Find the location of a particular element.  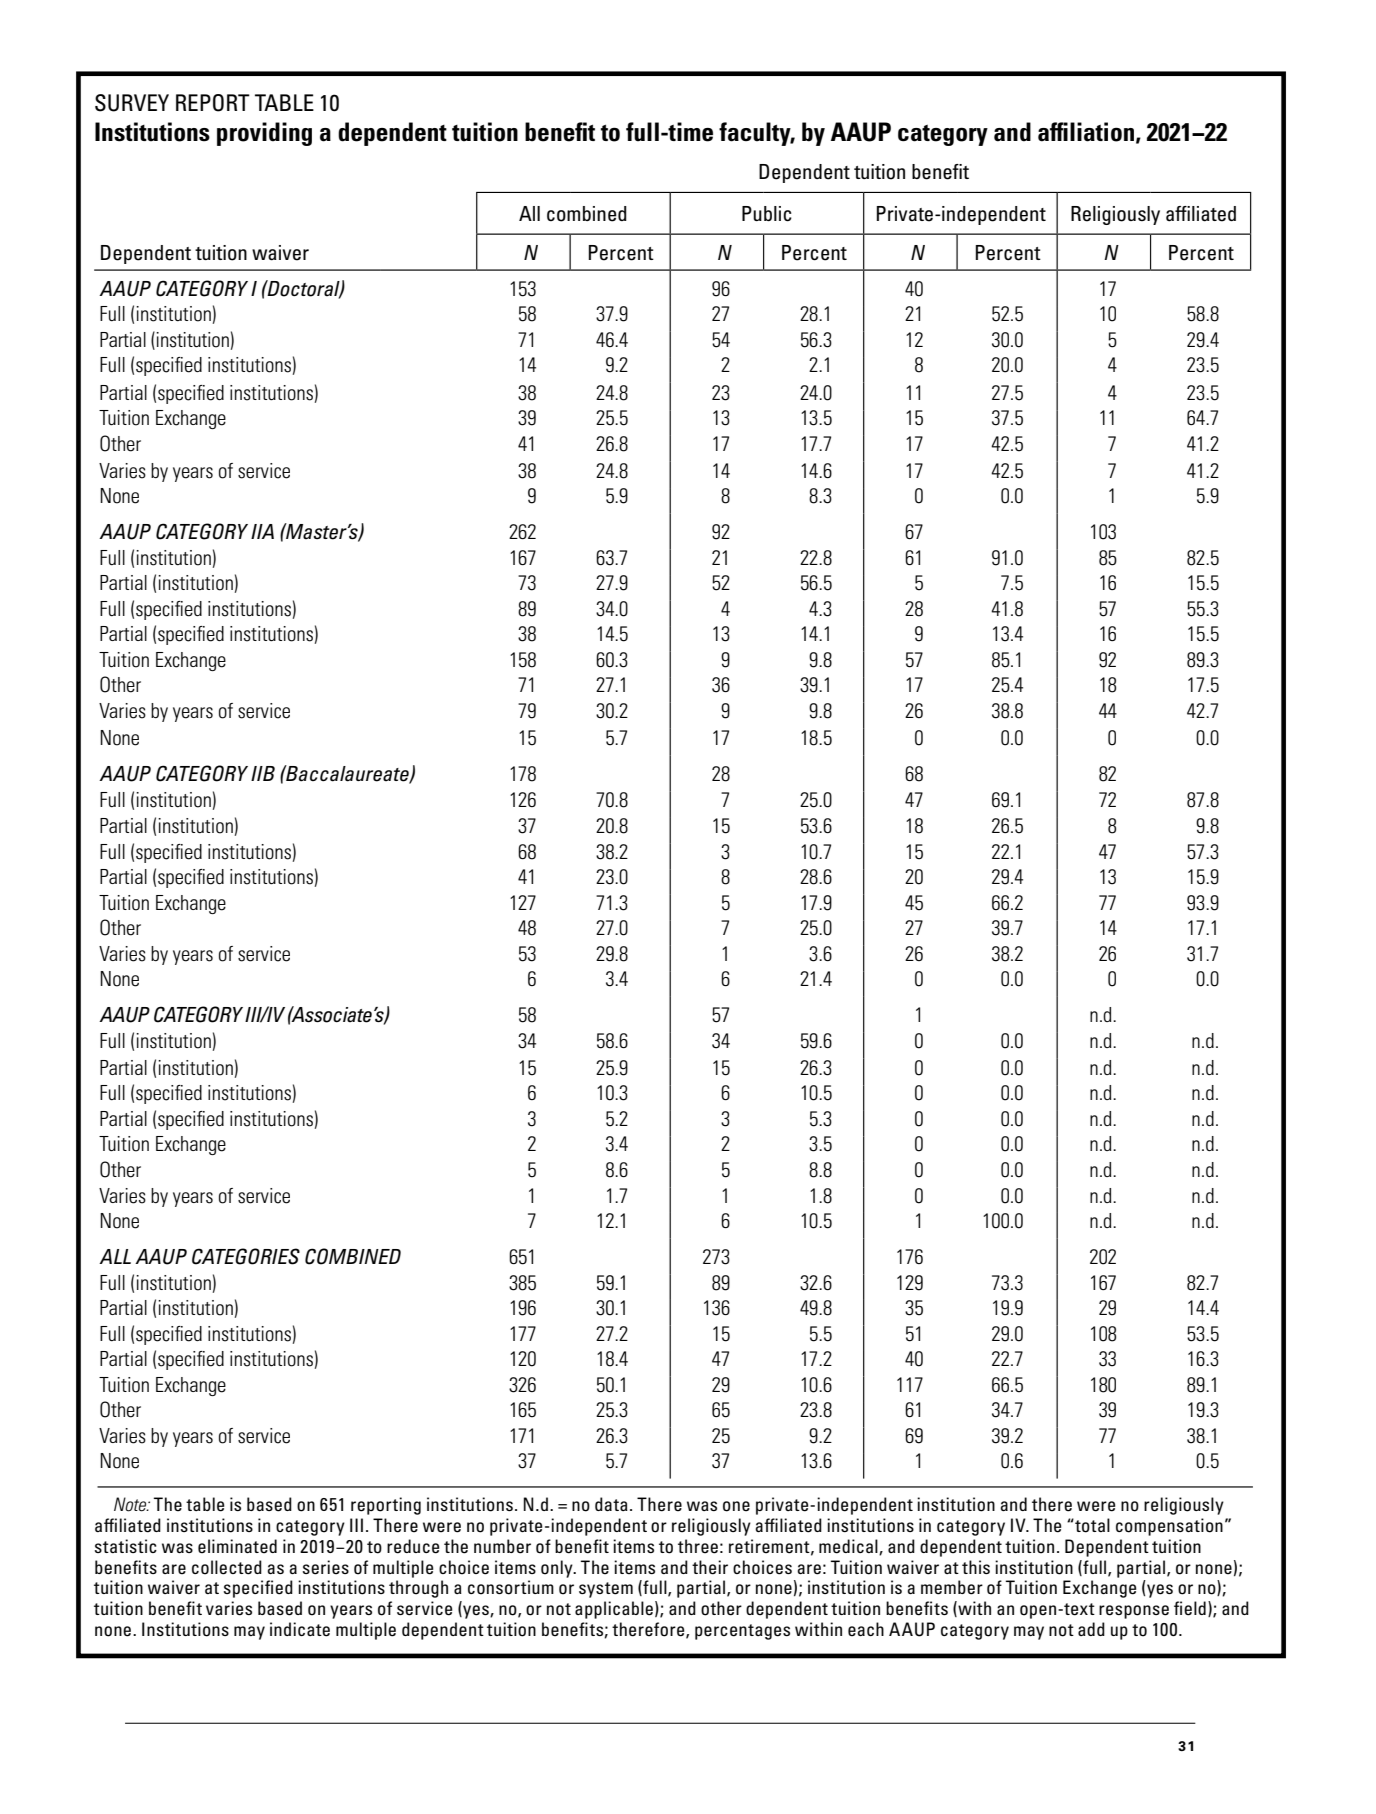

providing is located at coordinates (264, 134).
